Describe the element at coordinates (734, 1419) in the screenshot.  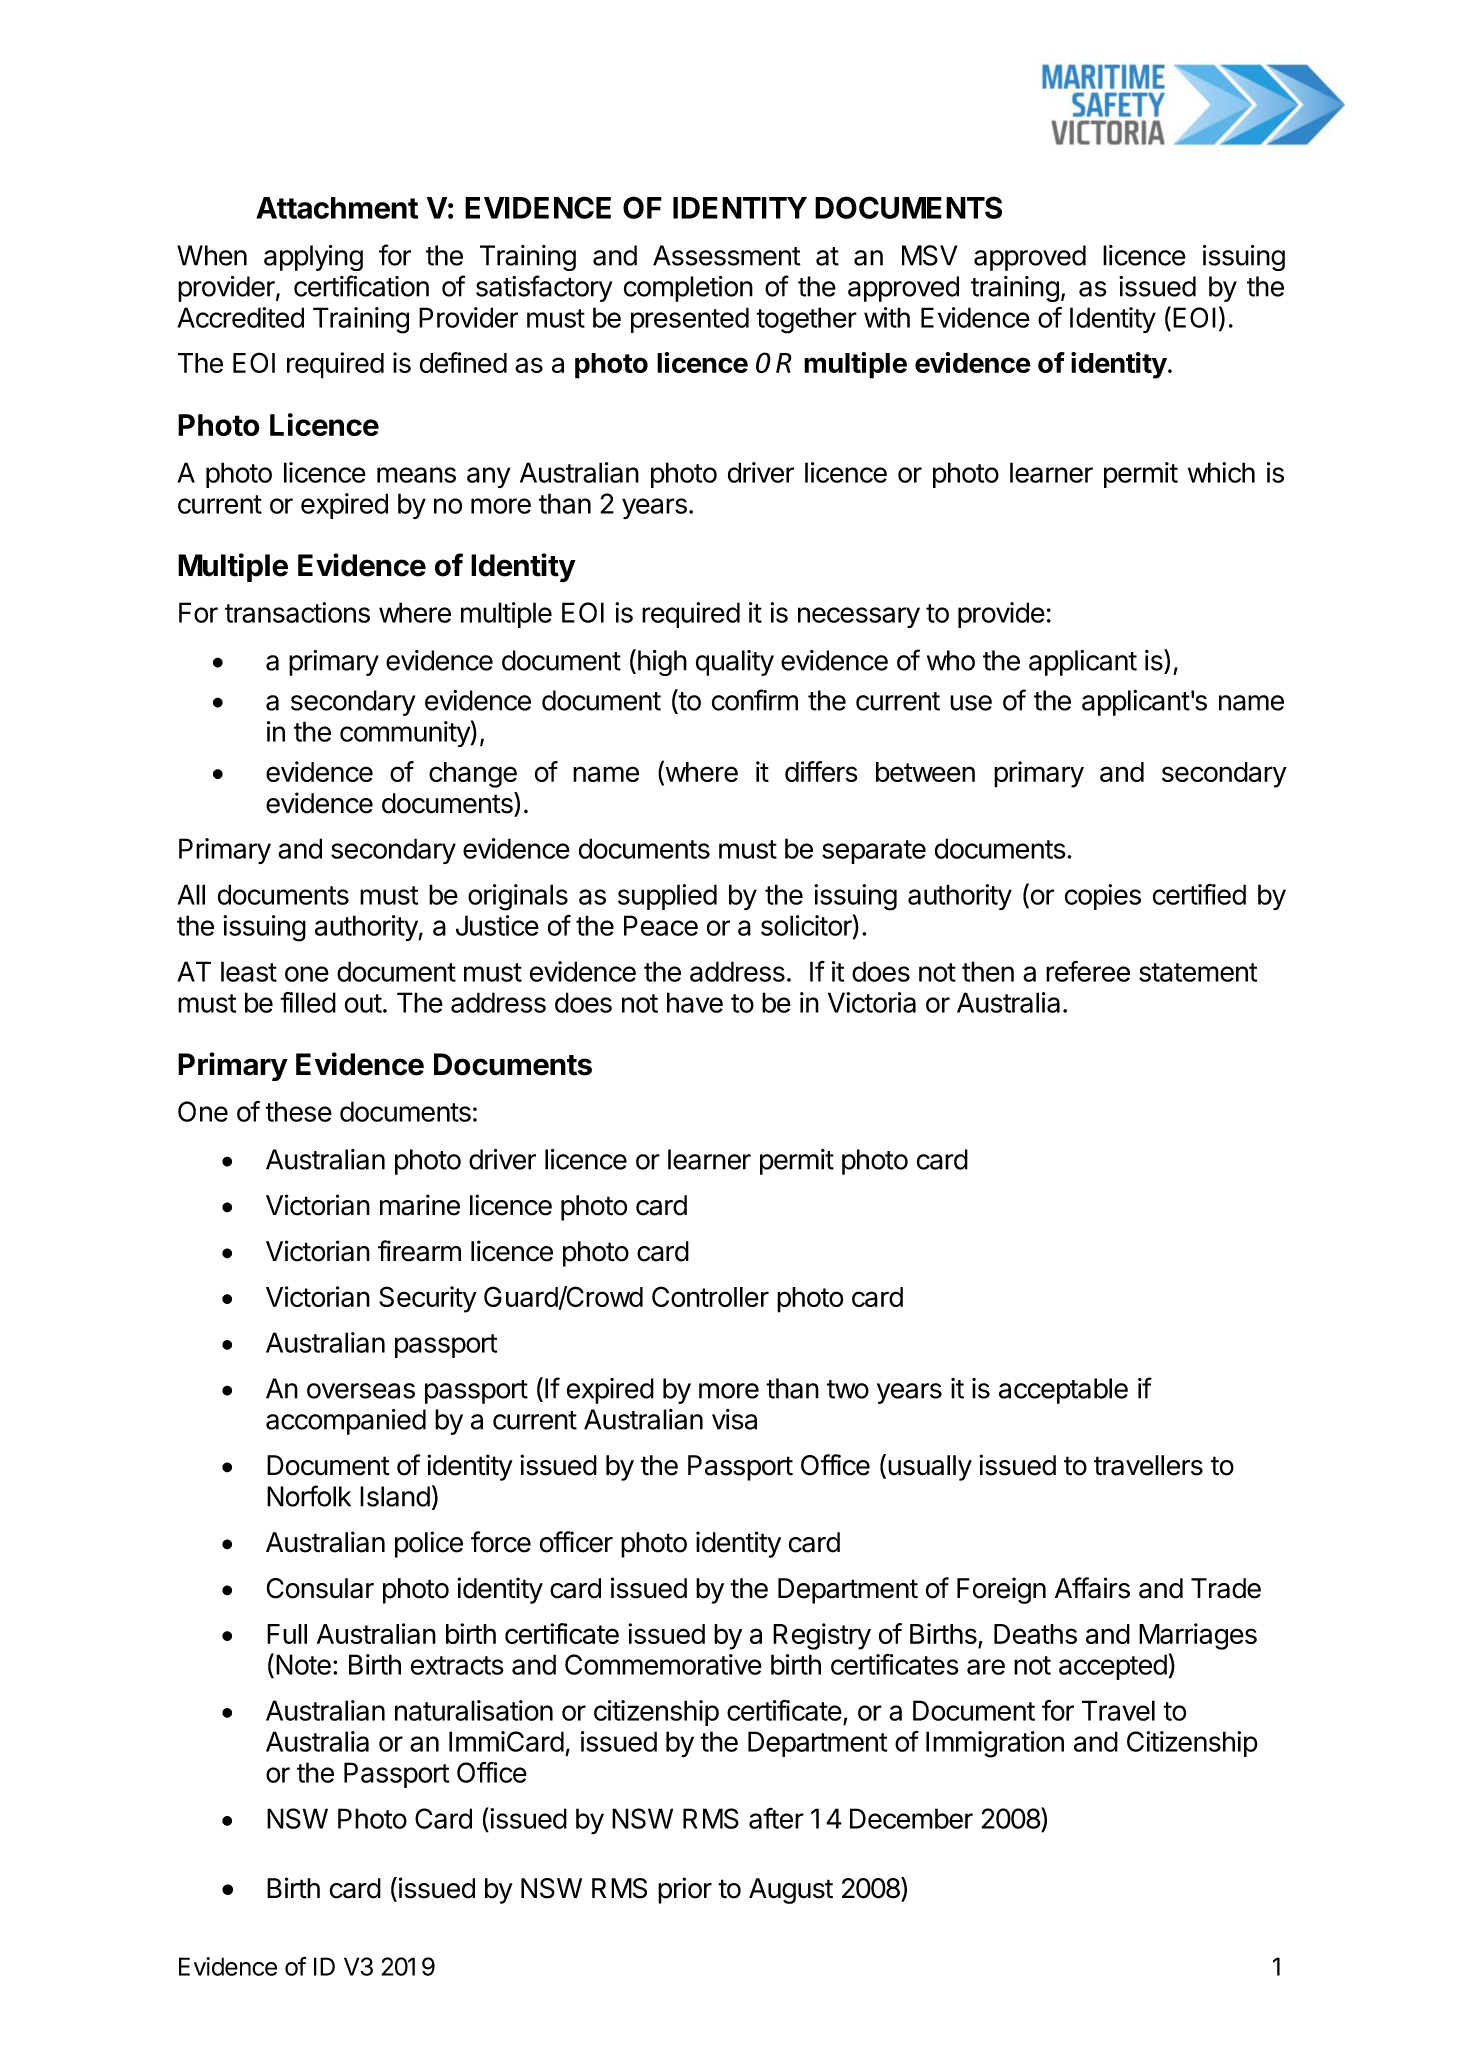
I see `visa` at that location.
